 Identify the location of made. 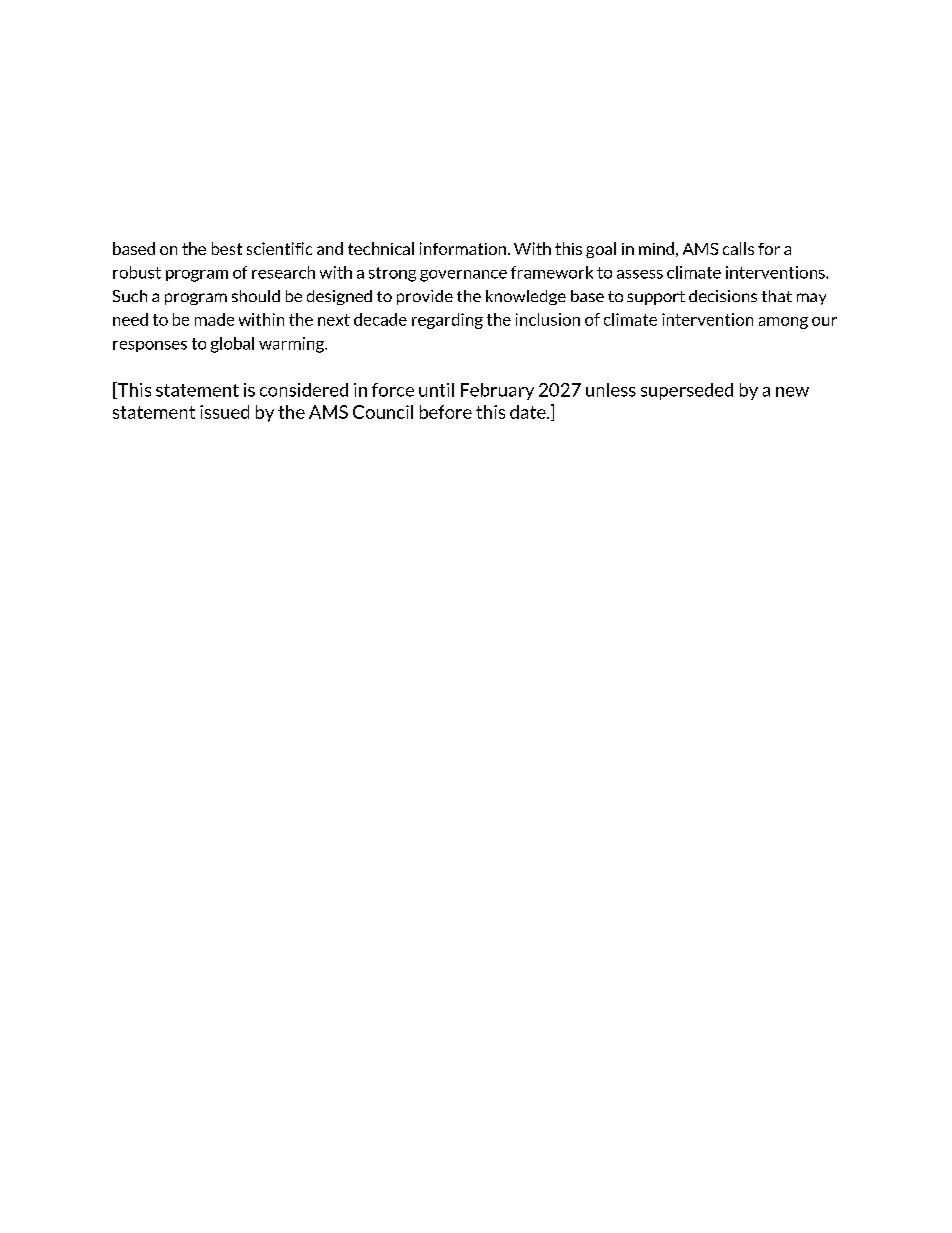
(214, 319).
